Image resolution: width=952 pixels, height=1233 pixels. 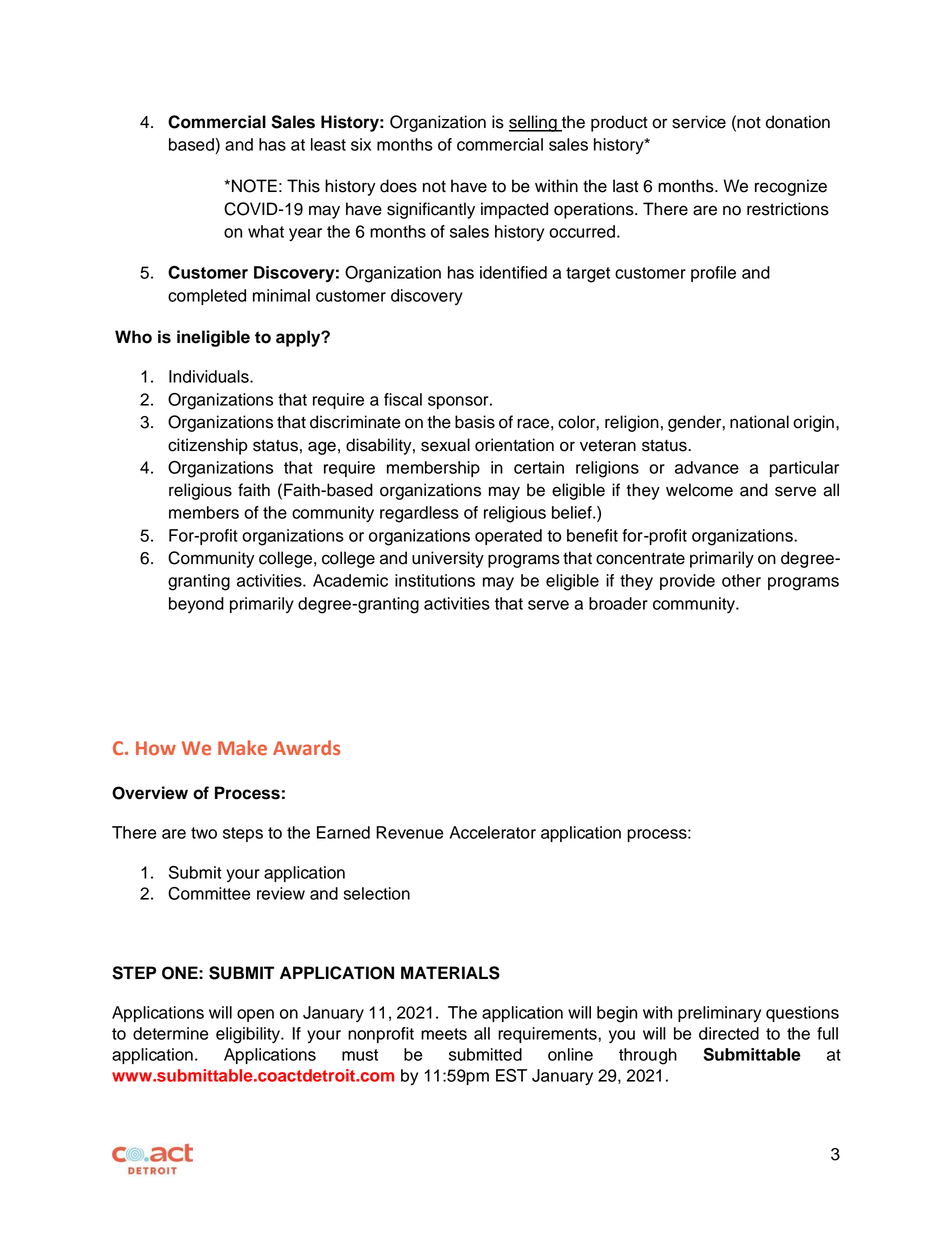 What do you see at coordinates (242, 747) in the page?
I see `Make` at bounding box center [242, 747].
